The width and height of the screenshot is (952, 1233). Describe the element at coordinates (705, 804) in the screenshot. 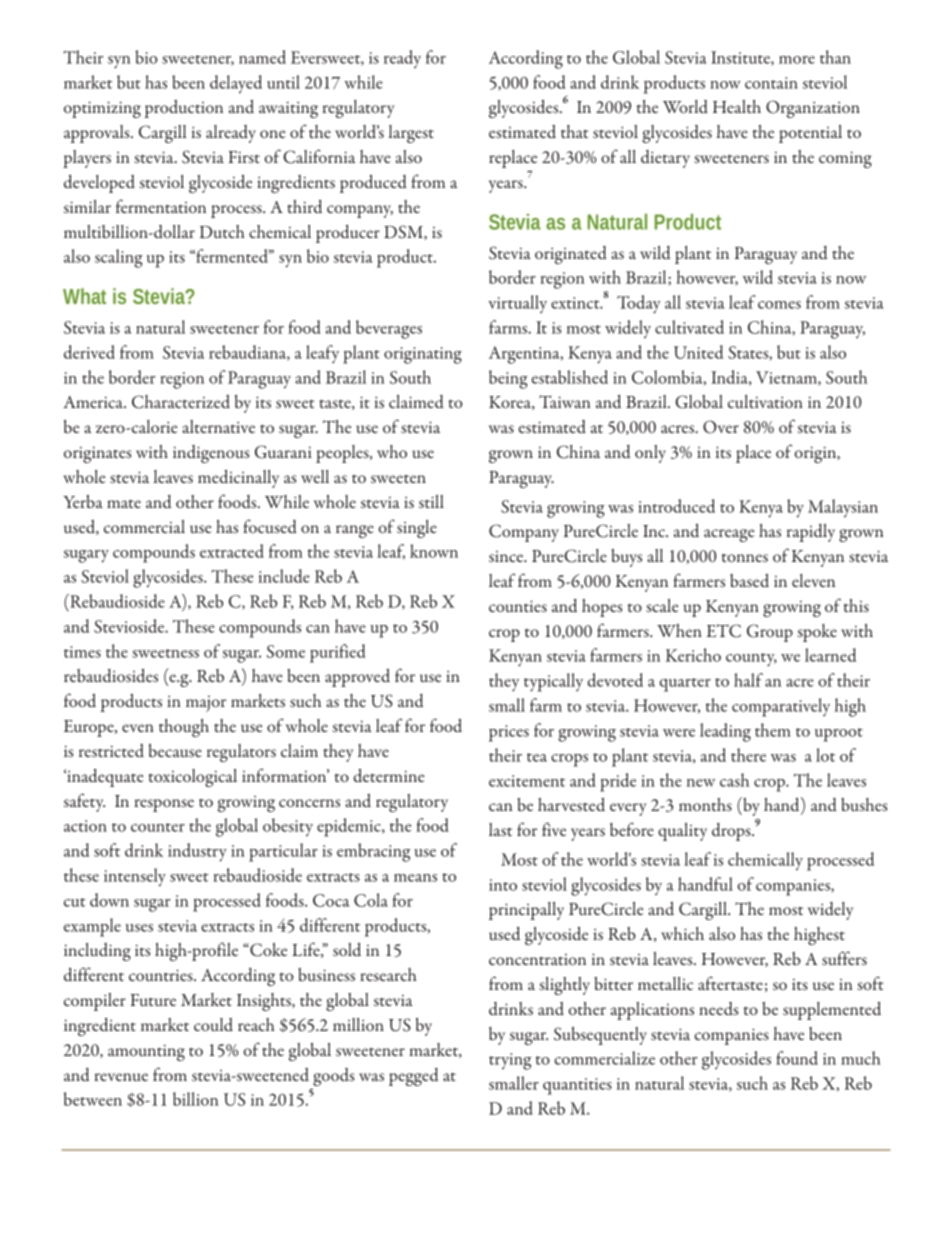

I see `months` at that location.
